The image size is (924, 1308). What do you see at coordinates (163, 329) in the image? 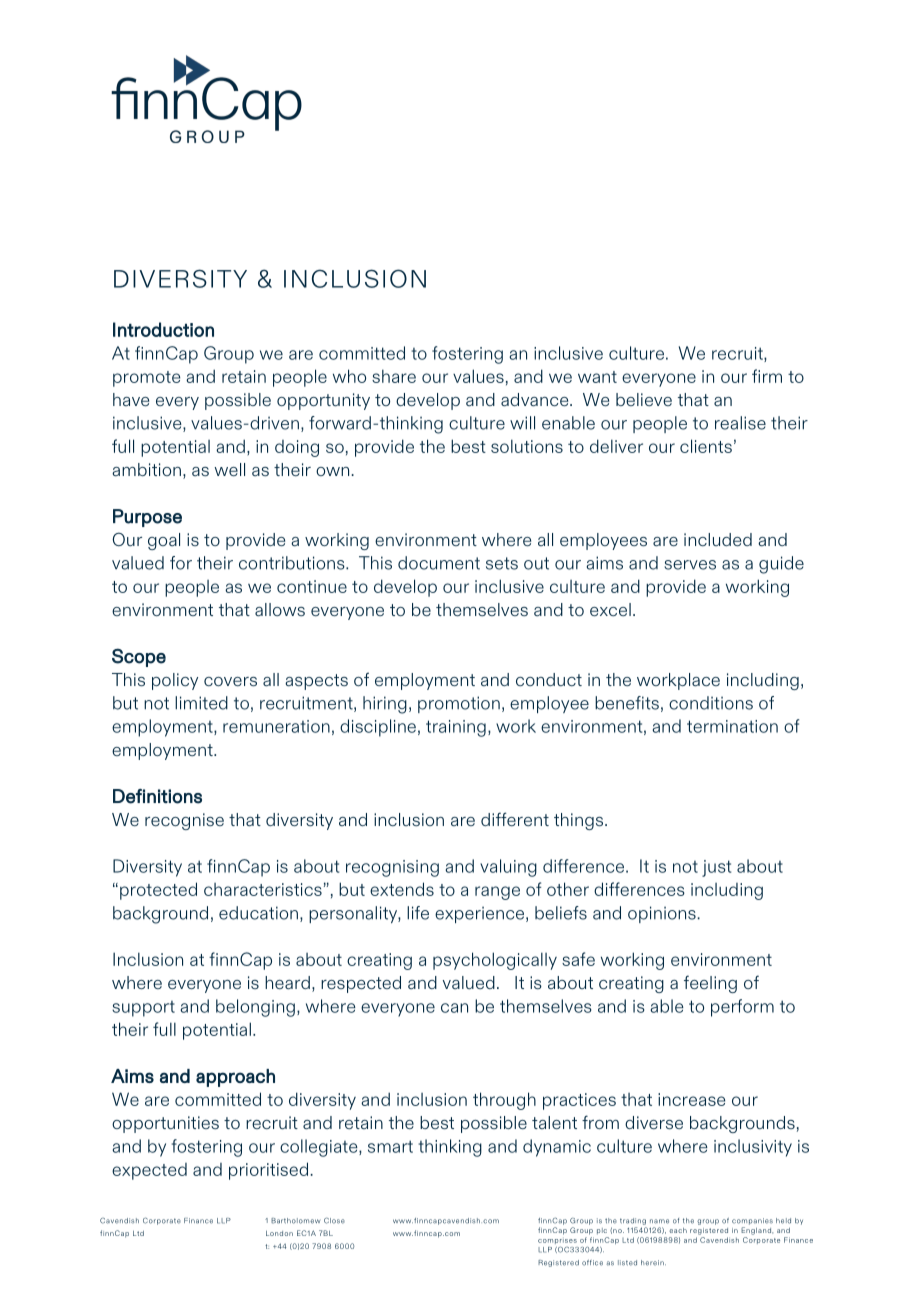
I see `Introduction` at bounding box center [163, 329].
